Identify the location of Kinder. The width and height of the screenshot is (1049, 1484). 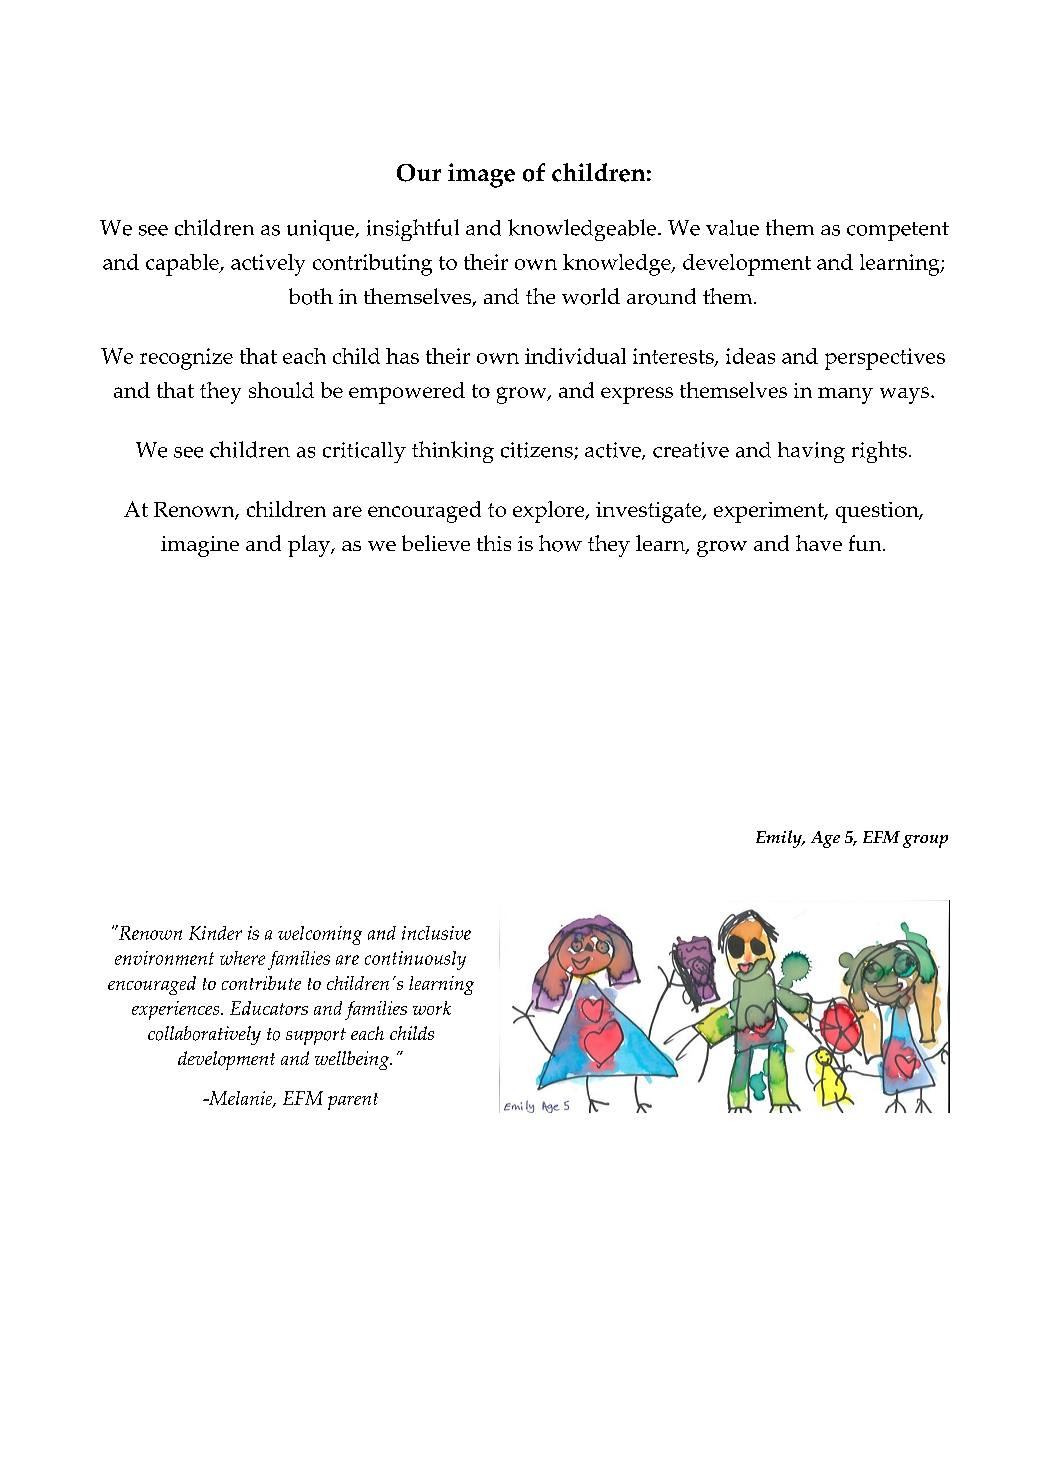
(215, 933).
